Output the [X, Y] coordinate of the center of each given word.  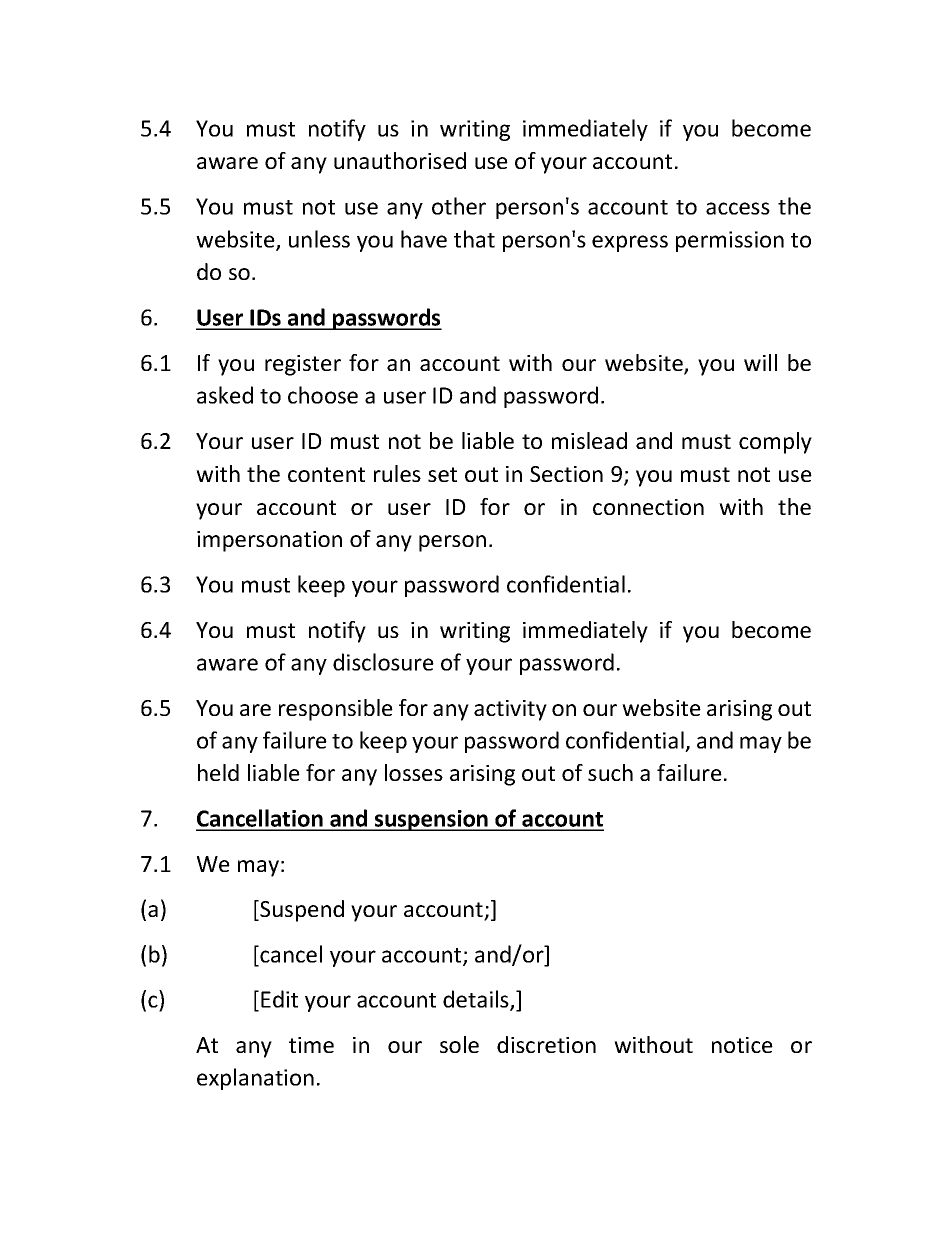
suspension [431, 820]
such [610, 772]
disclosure [383, 662]
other [459, 206]
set [442, 474]
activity [510, 710]
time [311, 1045]
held [218, 772]
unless [319, 239]
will [760, 362]
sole [459, 1044]
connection [648, 507]
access [738, 208]
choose [323, 395]
